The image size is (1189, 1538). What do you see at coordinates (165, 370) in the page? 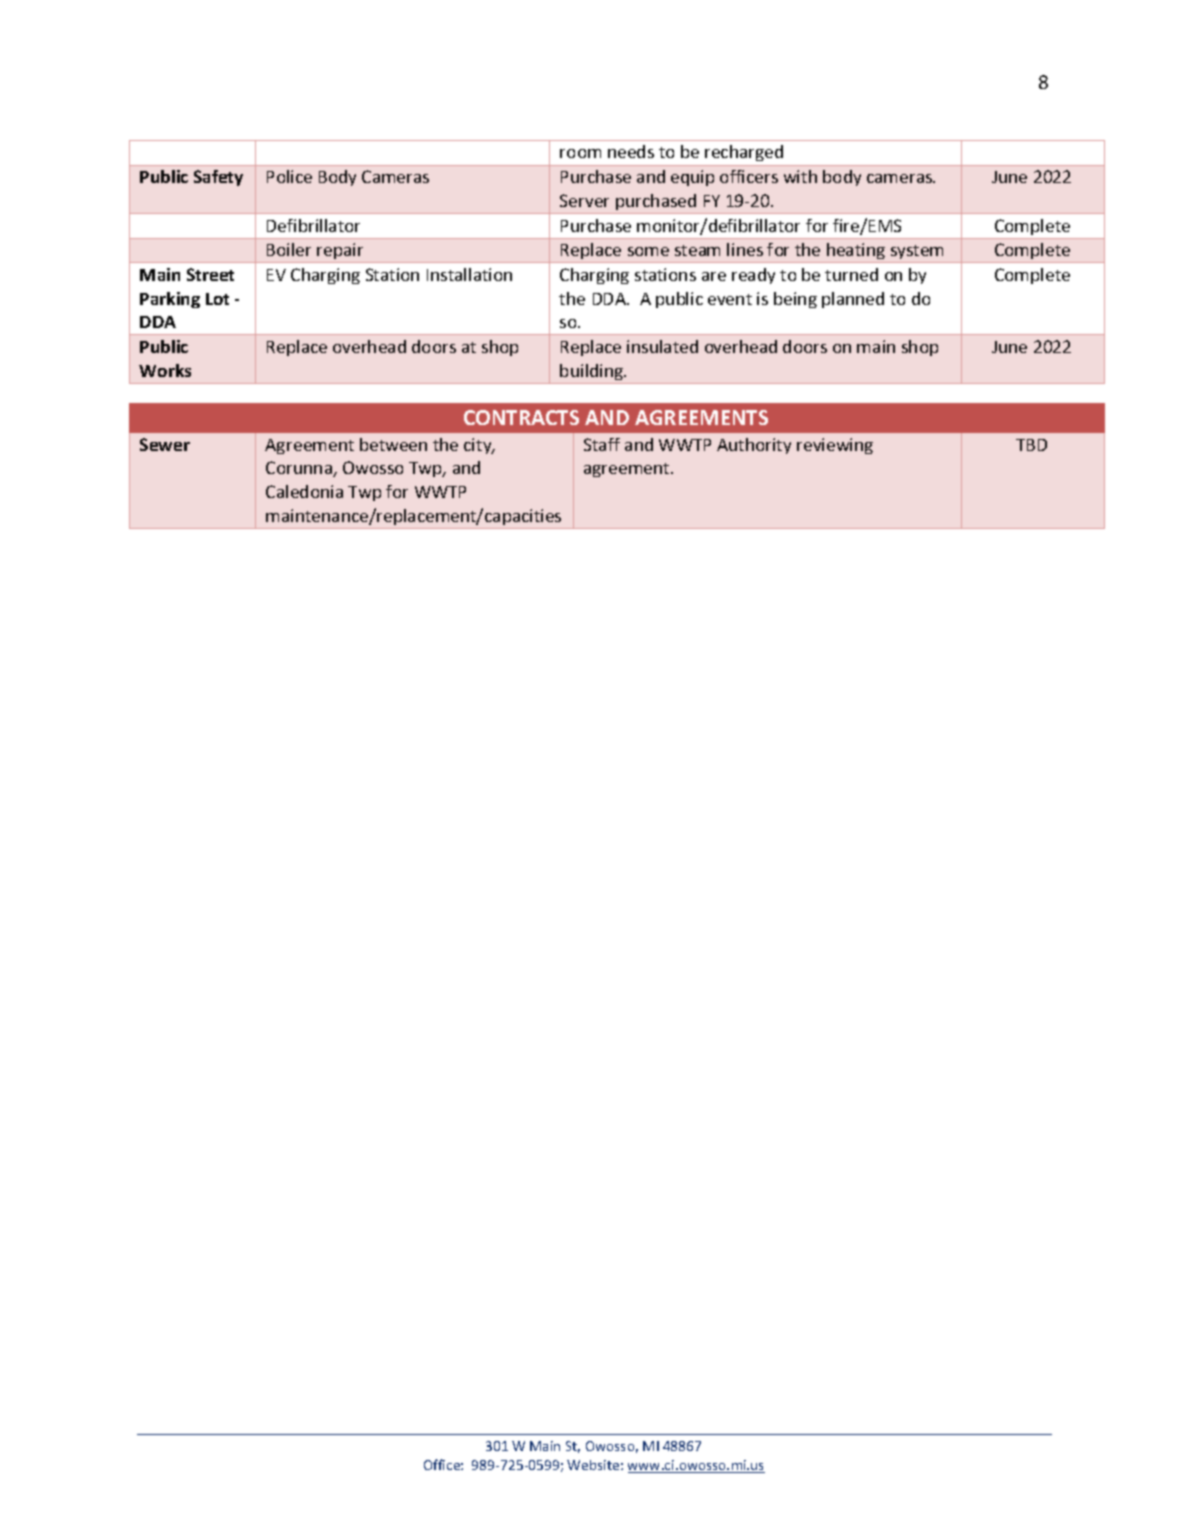
I see `Works` at bounding box center [165, 370].
